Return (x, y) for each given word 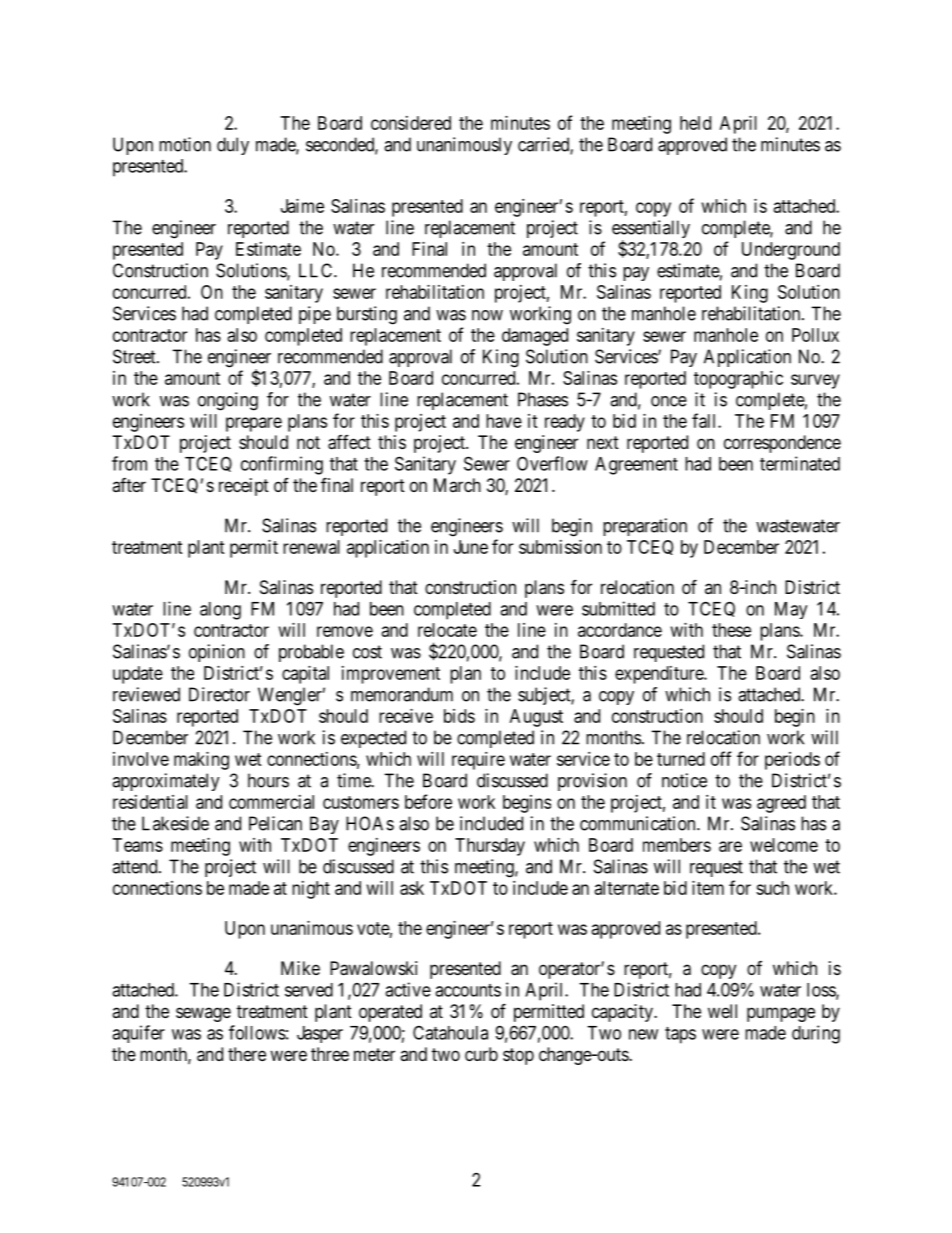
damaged (535, 337)
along (220, 611)
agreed (781, 804)
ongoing (228, 401)
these (731, 630)
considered (411, 123)
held (695, 123)
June (471, 547)
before (428, 801)
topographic (738, 380)
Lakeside (175, 823)
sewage (203, 1014)
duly (233, 146)
